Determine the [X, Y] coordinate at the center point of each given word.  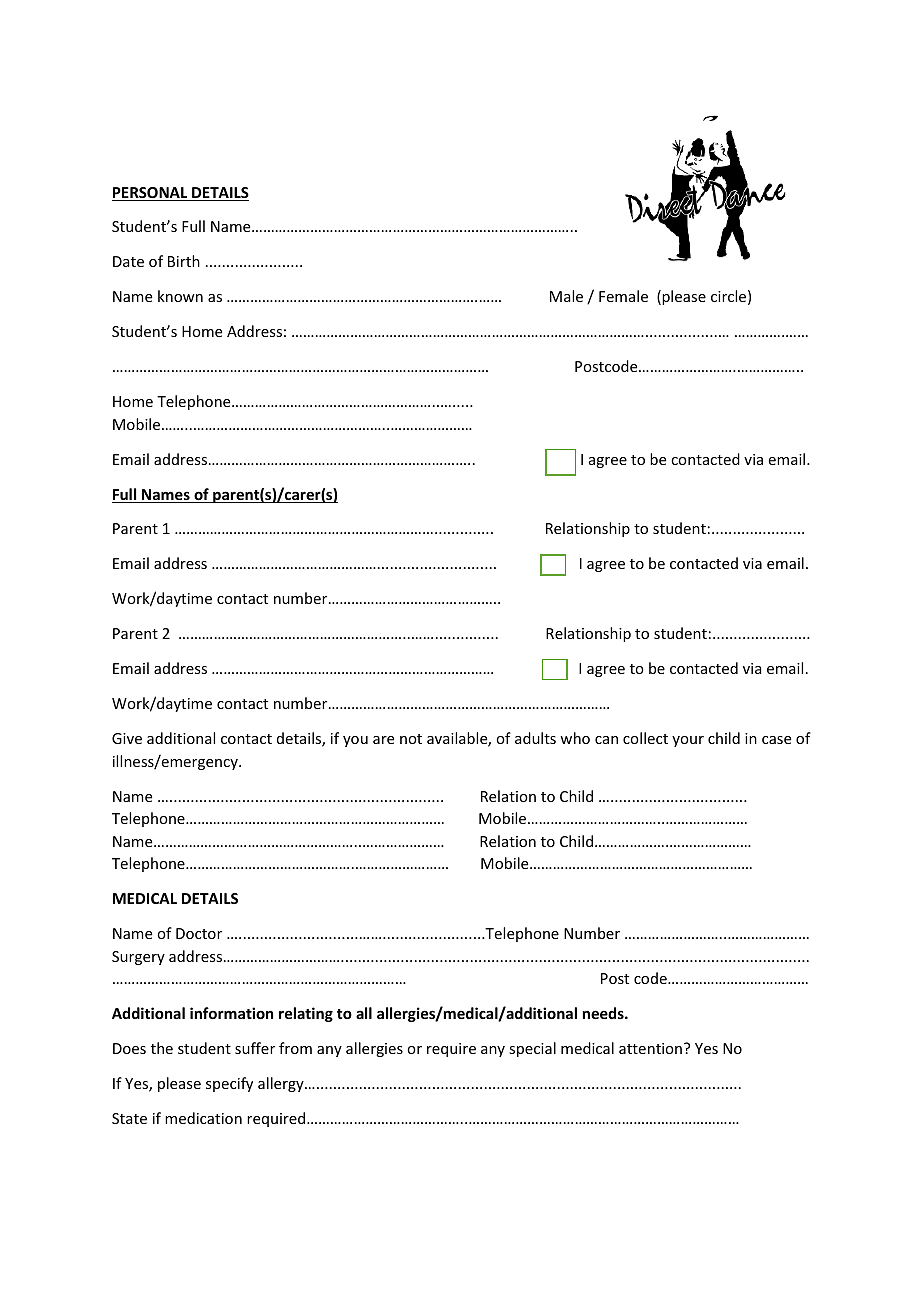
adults [535, 738]
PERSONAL [151, 194]
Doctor [199, 933]
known [180, 296]
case [776, 740]
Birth [184, 261]
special [532, 1049]
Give [127, 738]
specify [229, 1084]
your [688, 741]
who [575, 738]
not [411, 739]
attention [650, 1048]
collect [645, 738]
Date [128, 261]
